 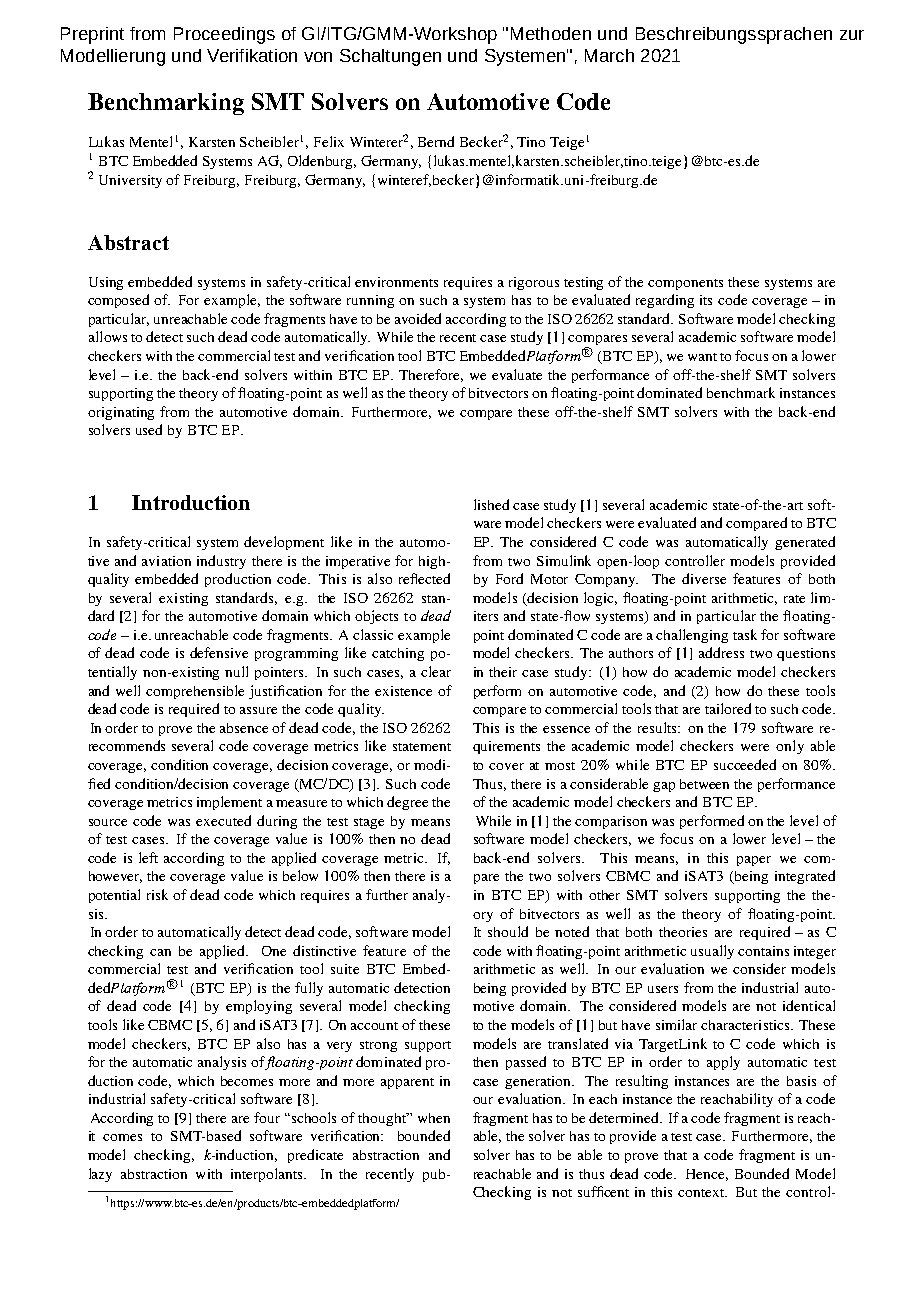 I want to click on comprehensible, so click(x=195, y=692).
